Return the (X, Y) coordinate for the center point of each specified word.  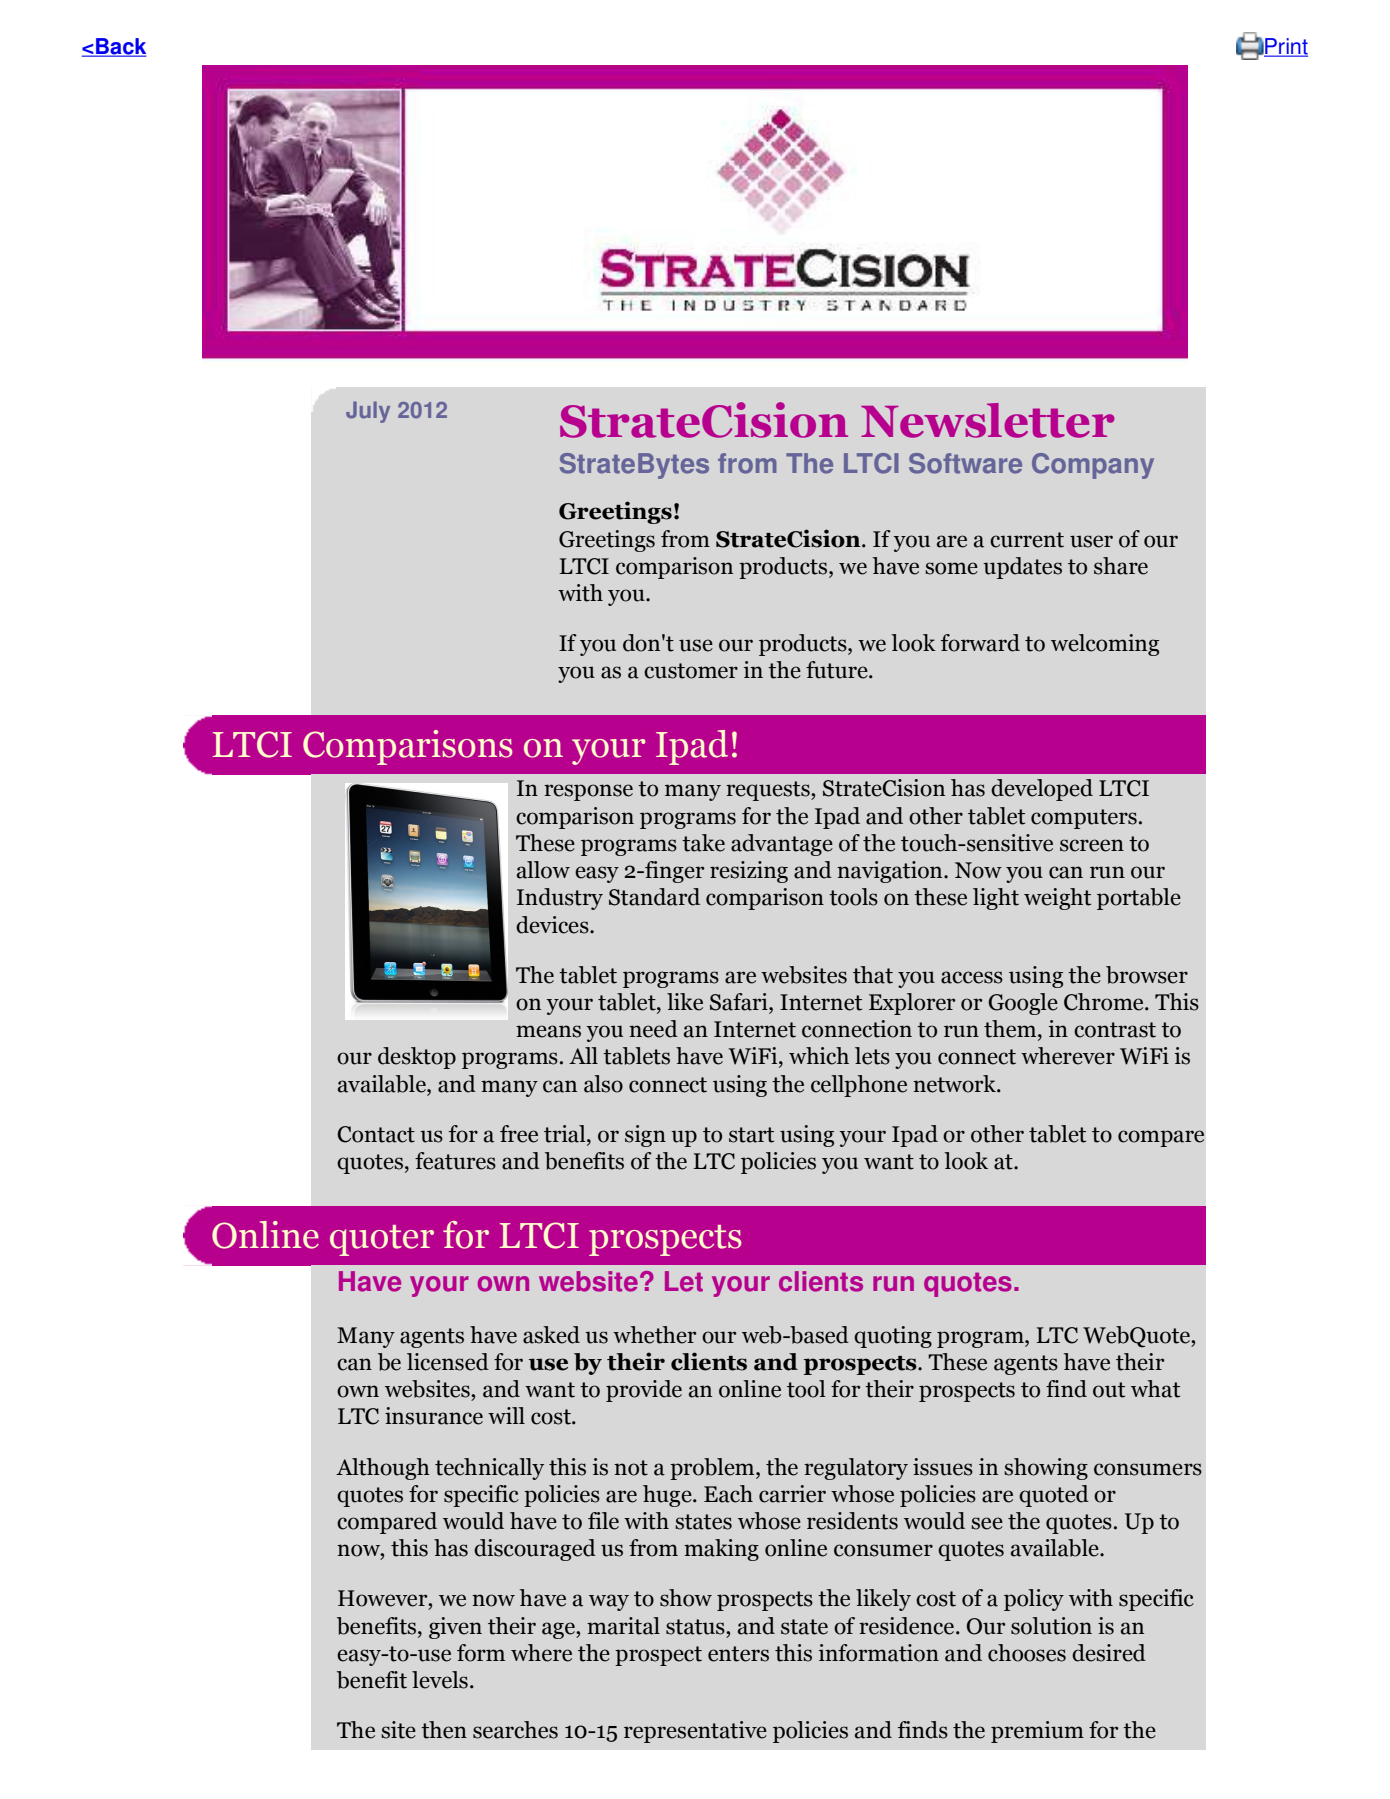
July (368, 412)
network (955, 1084)
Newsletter (987, 420)
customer (691, 671)
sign (645, 1136)
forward (980, 643)
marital (623, 1626)
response (588, 792)
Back (120, 47)
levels (440, 1680)
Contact (376, 1134)
